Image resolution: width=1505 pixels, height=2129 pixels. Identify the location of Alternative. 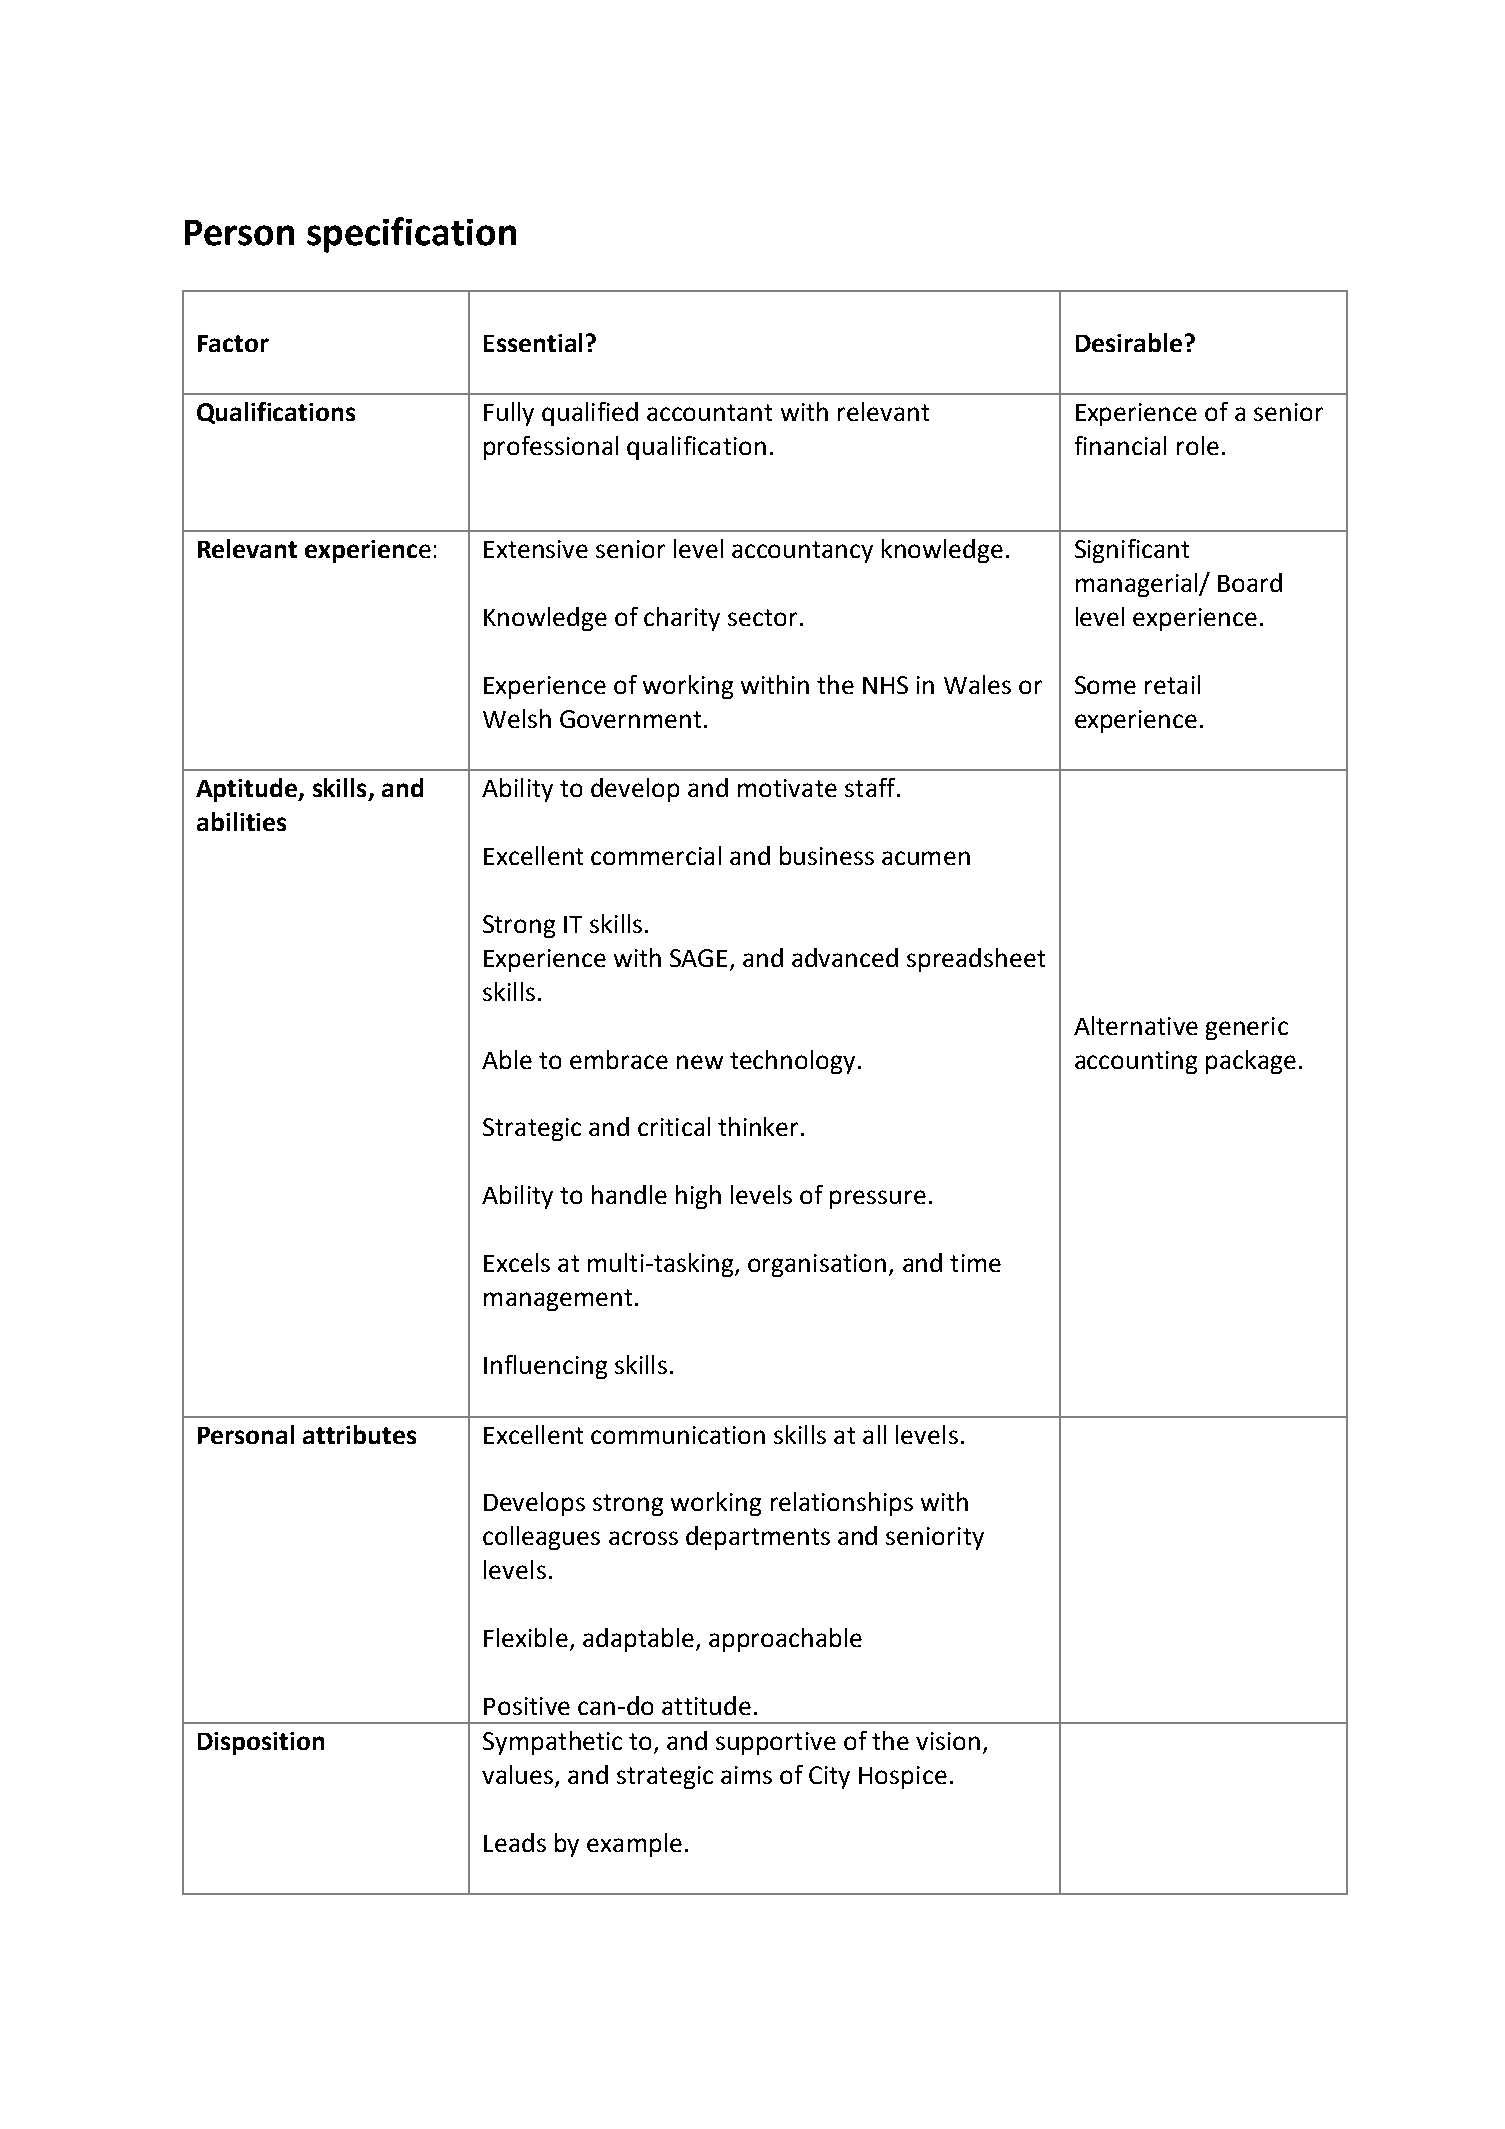
(1136, 1025).
